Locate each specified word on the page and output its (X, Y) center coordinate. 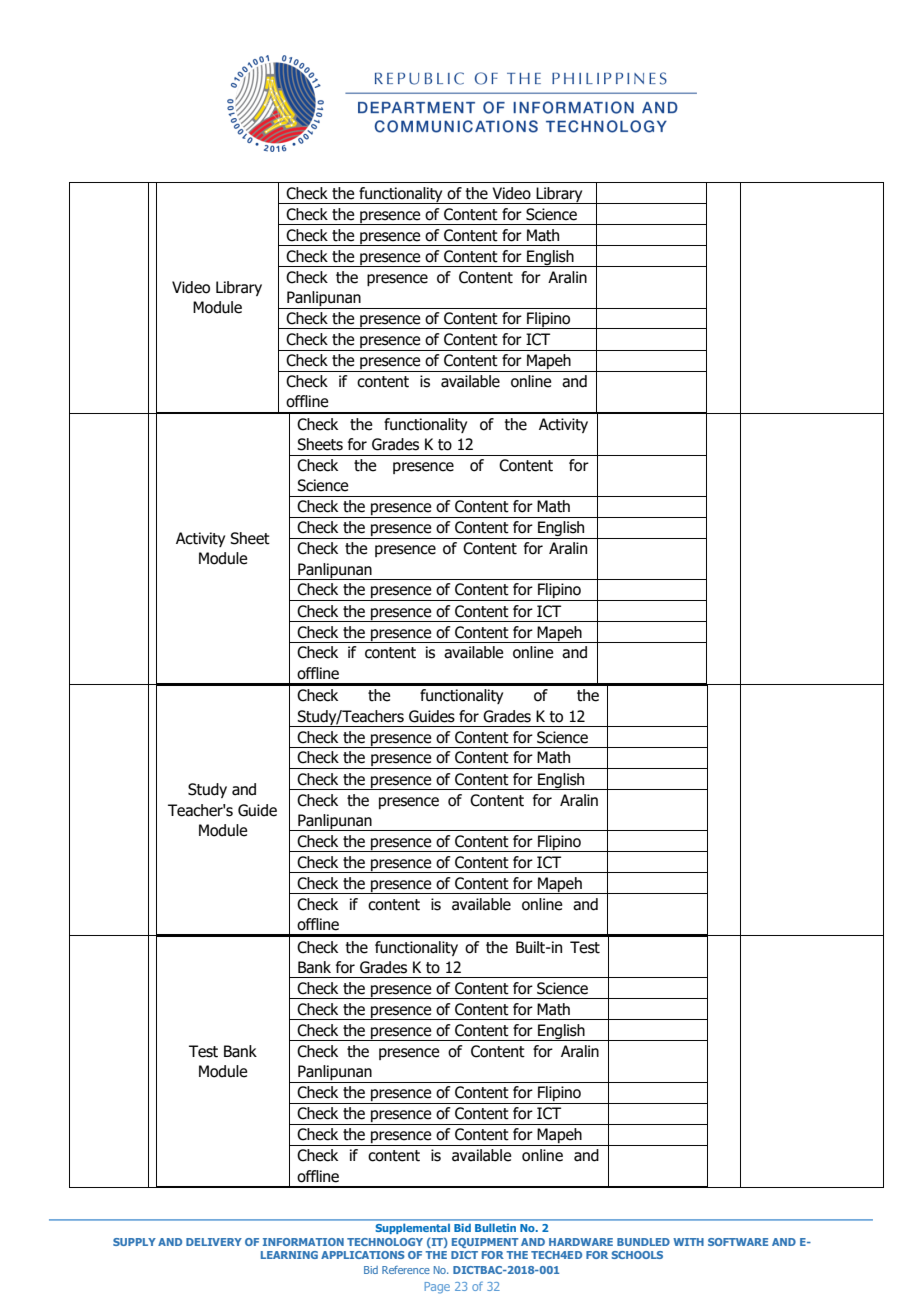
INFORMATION (303, 1242)
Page (437, 1288)
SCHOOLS (637, 1255)
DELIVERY (214, 1242)
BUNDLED (643, 1242)
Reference (406, 1270)
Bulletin (495, 1228)
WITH (688, 1242)
